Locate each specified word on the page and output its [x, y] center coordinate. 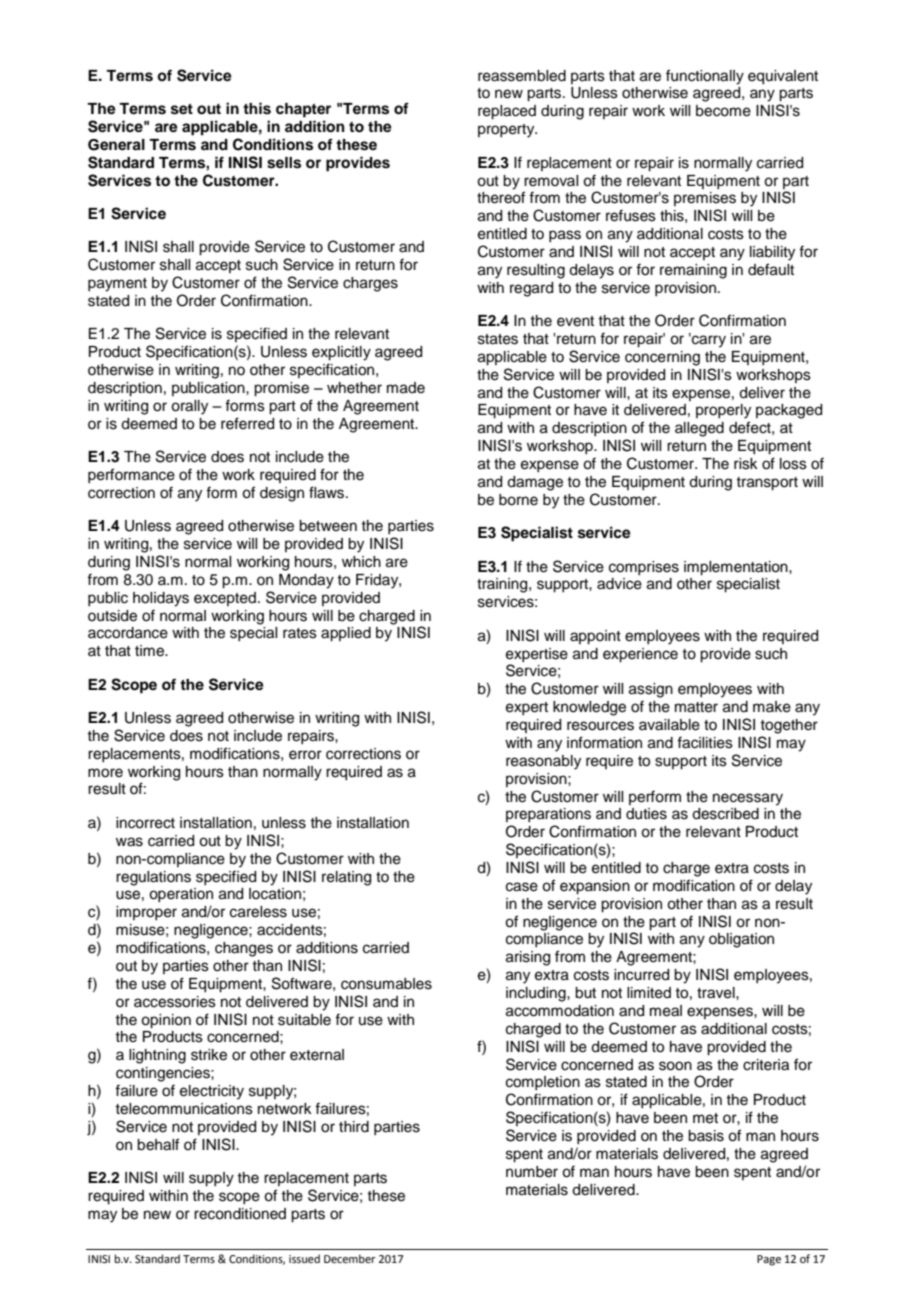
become [723, 111]
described [725, 814]
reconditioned [240, 1214]
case [522, 887]
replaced [507, 112]
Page [769, 1260]
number [532, 1172]
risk [746, 464]
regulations [153, 878]
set [182, 109]
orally [189, 407]
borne [518, 500]
